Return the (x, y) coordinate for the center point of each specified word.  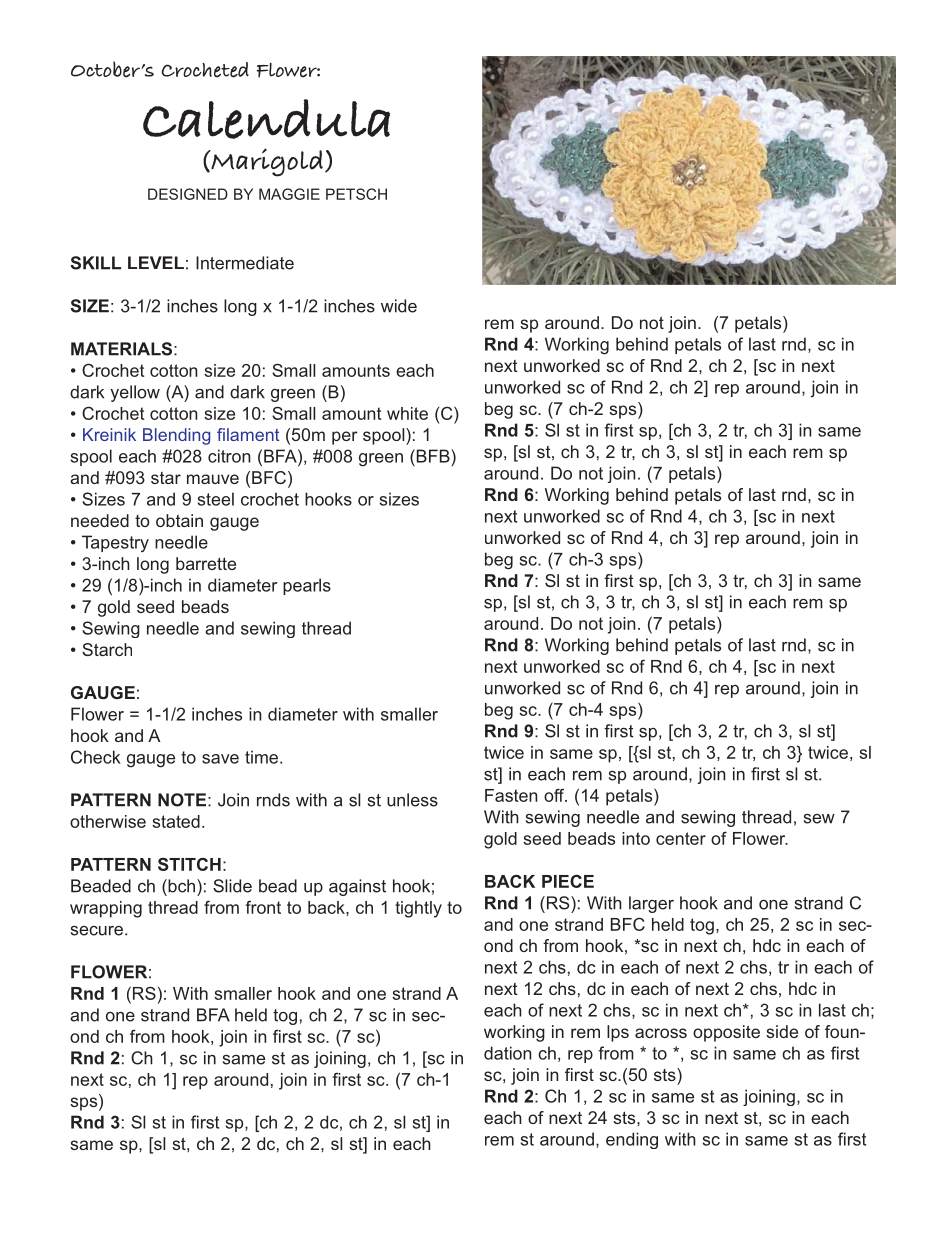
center (681, 838)
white (407, 413)
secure (97, 931)
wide (399, 306)
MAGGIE (289, 194)
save (220, 759)
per (345, 438)
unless (412, 800)
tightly (418, 909)
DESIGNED (188, 194)
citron (229, 456)
